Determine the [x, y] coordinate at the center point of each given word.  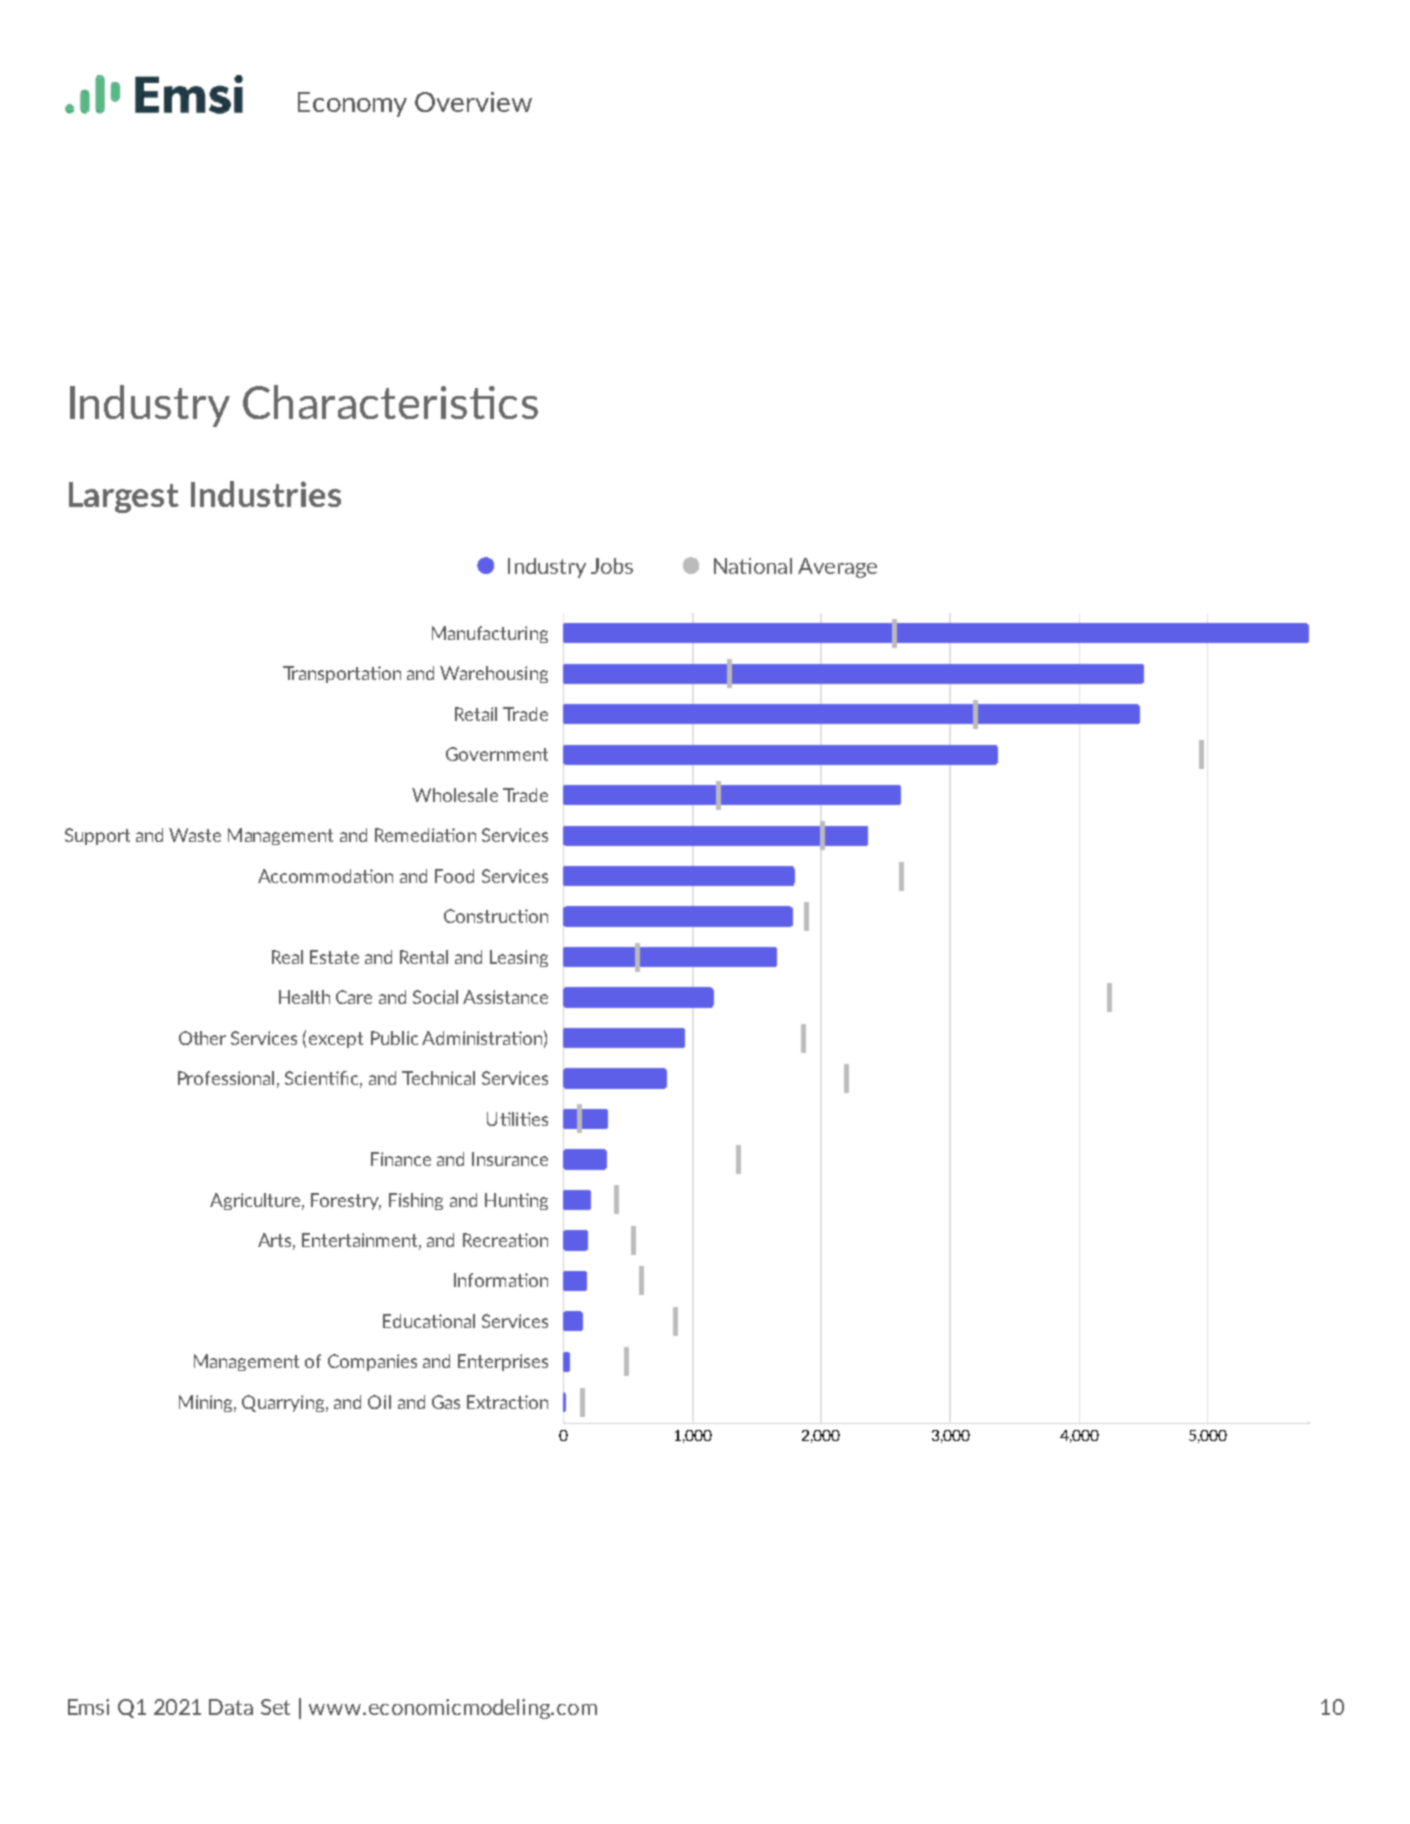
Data [231, 1707]
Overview [473, 102]
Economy [352, 104]
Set [275, 1707]
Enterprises [503, 1362]
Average [837, 568]
